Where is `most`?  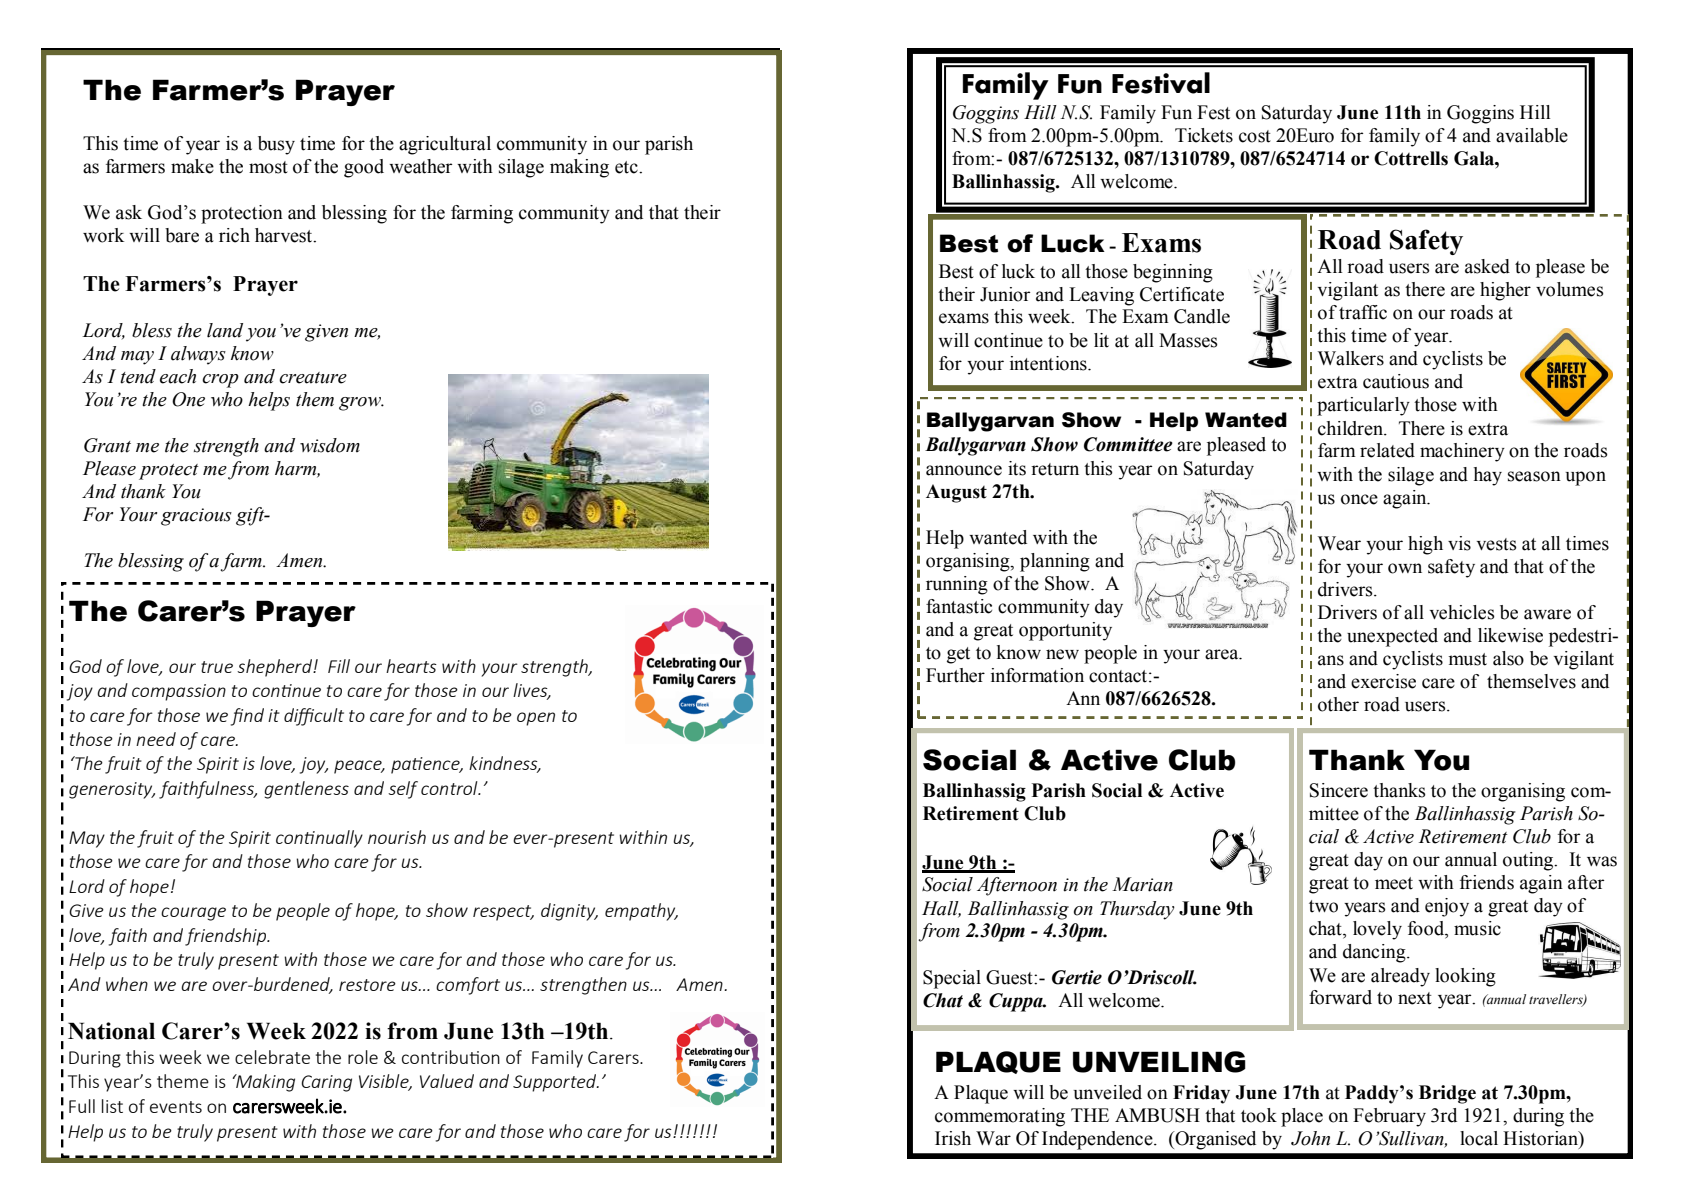
most is located at coordinates (268, 167).
